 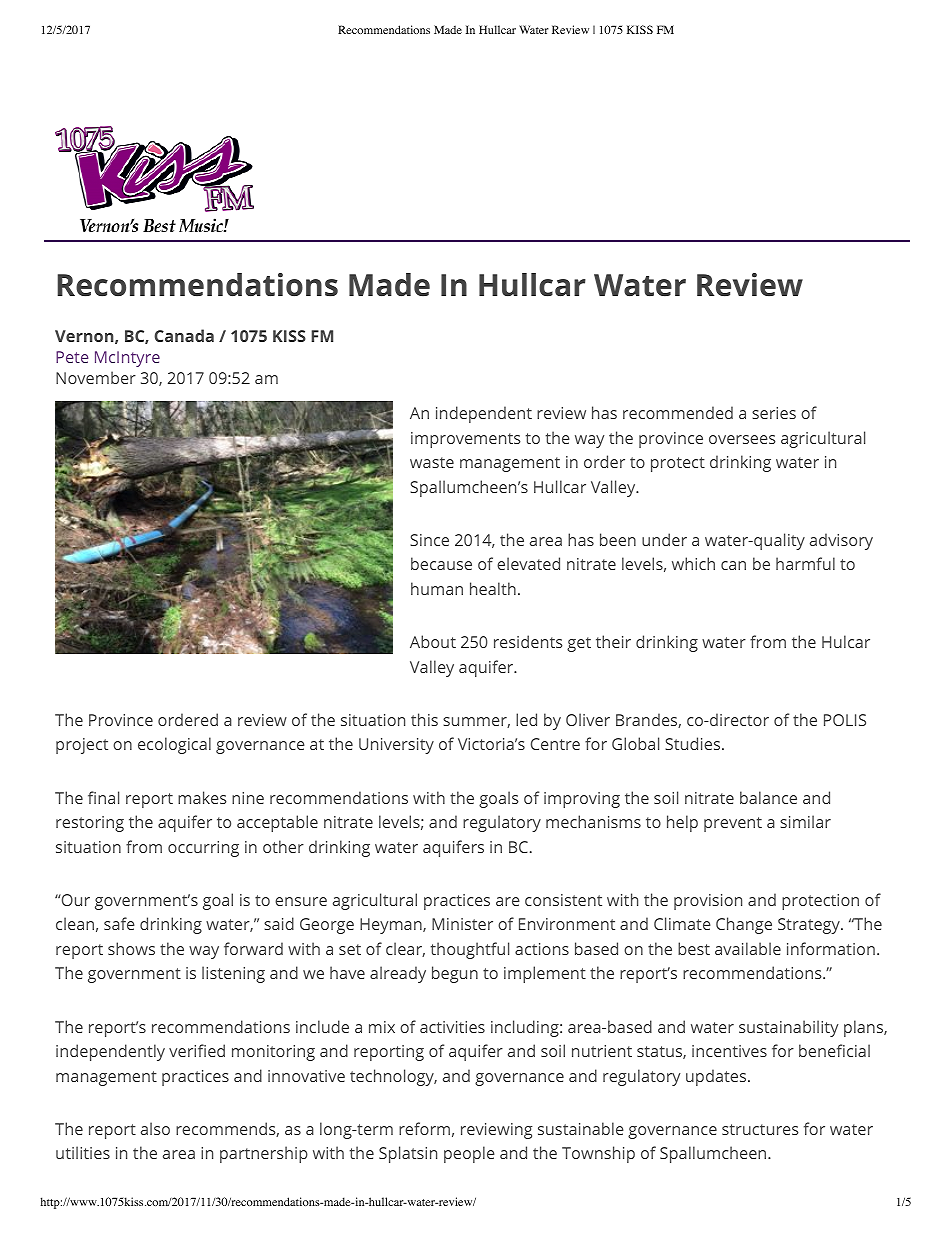 I want to click on reform, so click(x=424, y=1128).
